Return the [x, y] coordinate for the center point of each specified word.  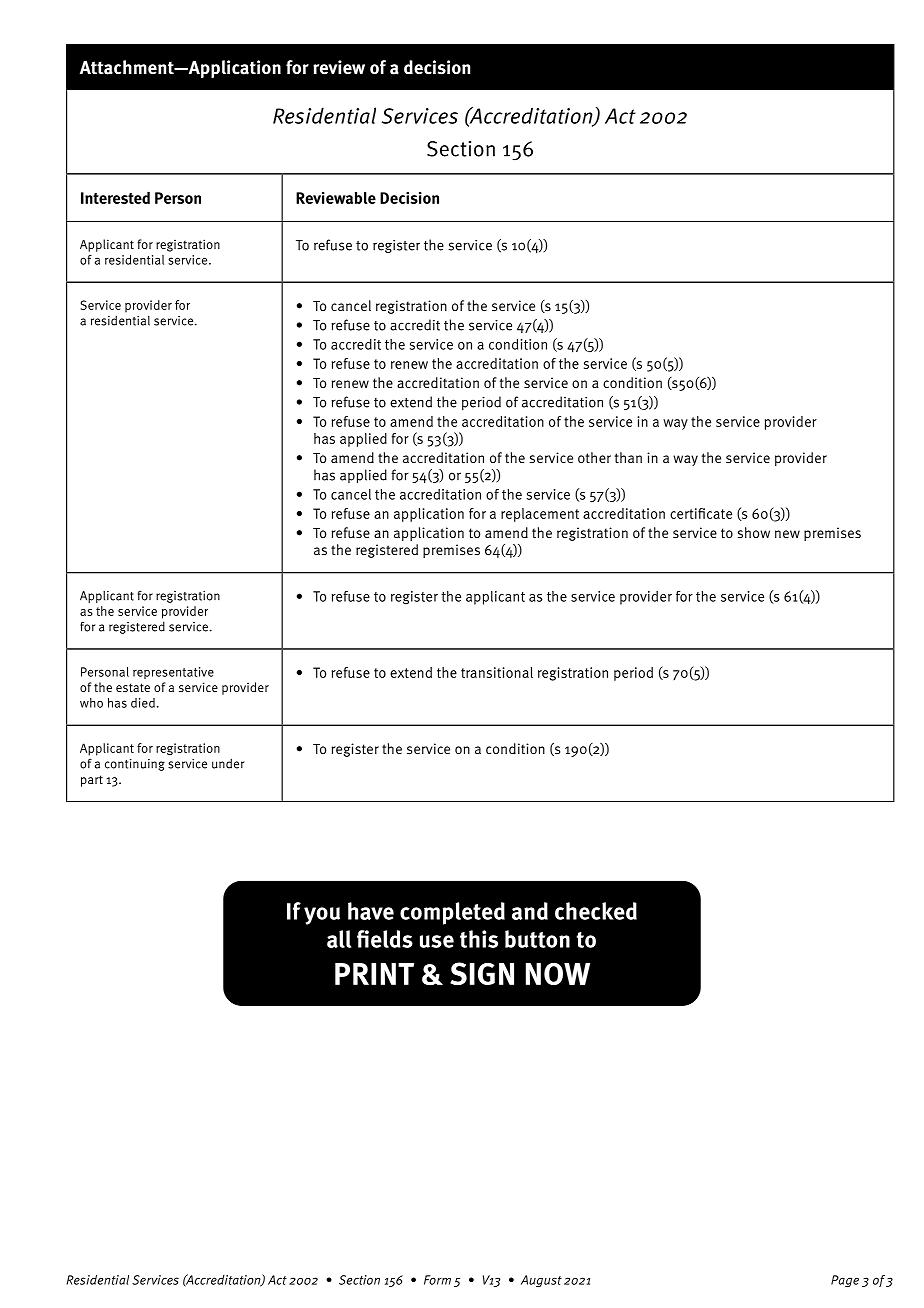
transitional [497, 672]
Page [845, 1281]
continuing [135, 765]
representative [173, 673]
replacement [540, 515]
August [541, 1281]
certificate [701, 513]
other [594, 457]
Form [437, 1280]
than [628, 457]
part [92, 781]
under [228, 763]
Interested [115, 198]
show [753, 532]
